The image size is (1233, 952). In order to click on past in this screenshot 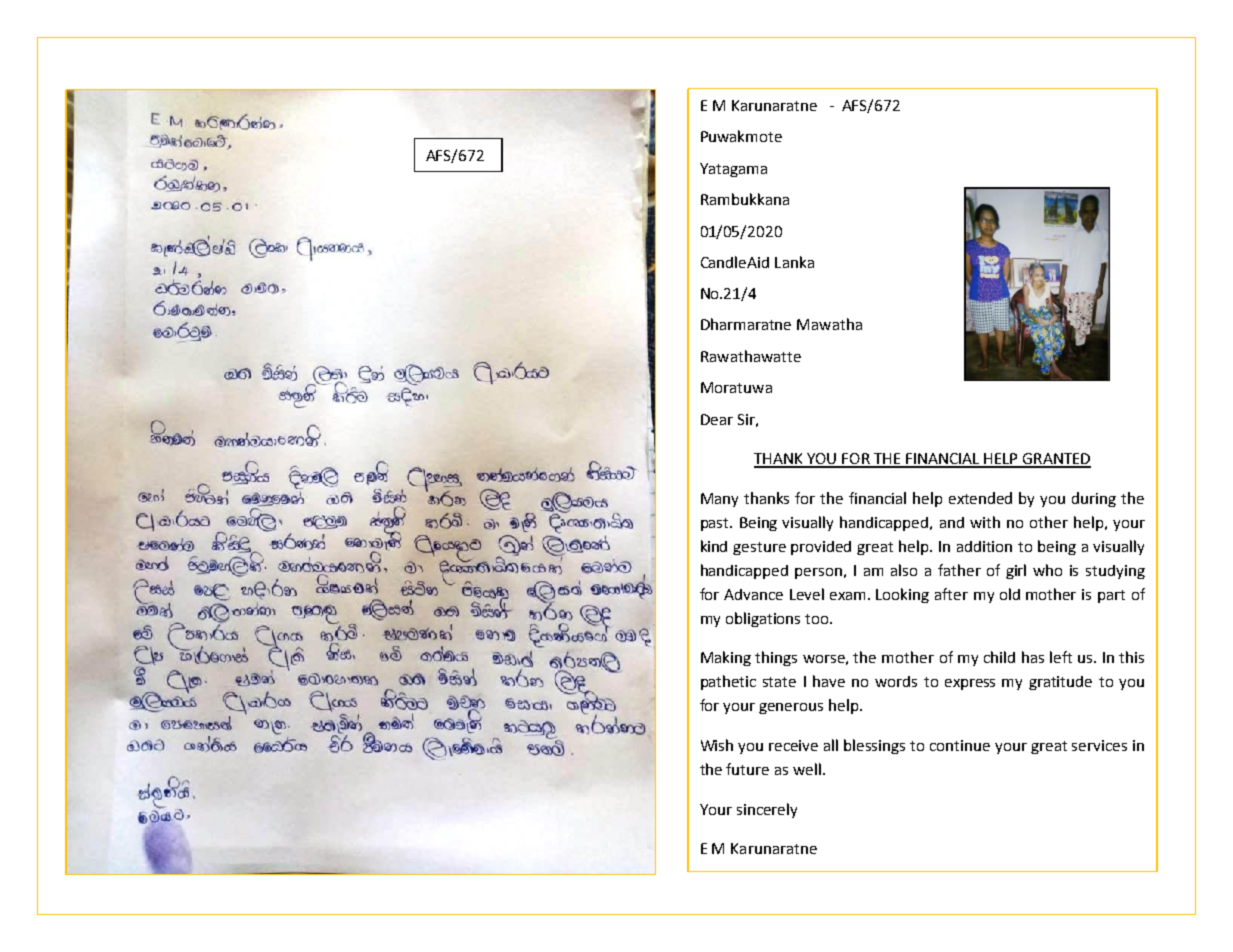, I will do `click(716, 524)`.
